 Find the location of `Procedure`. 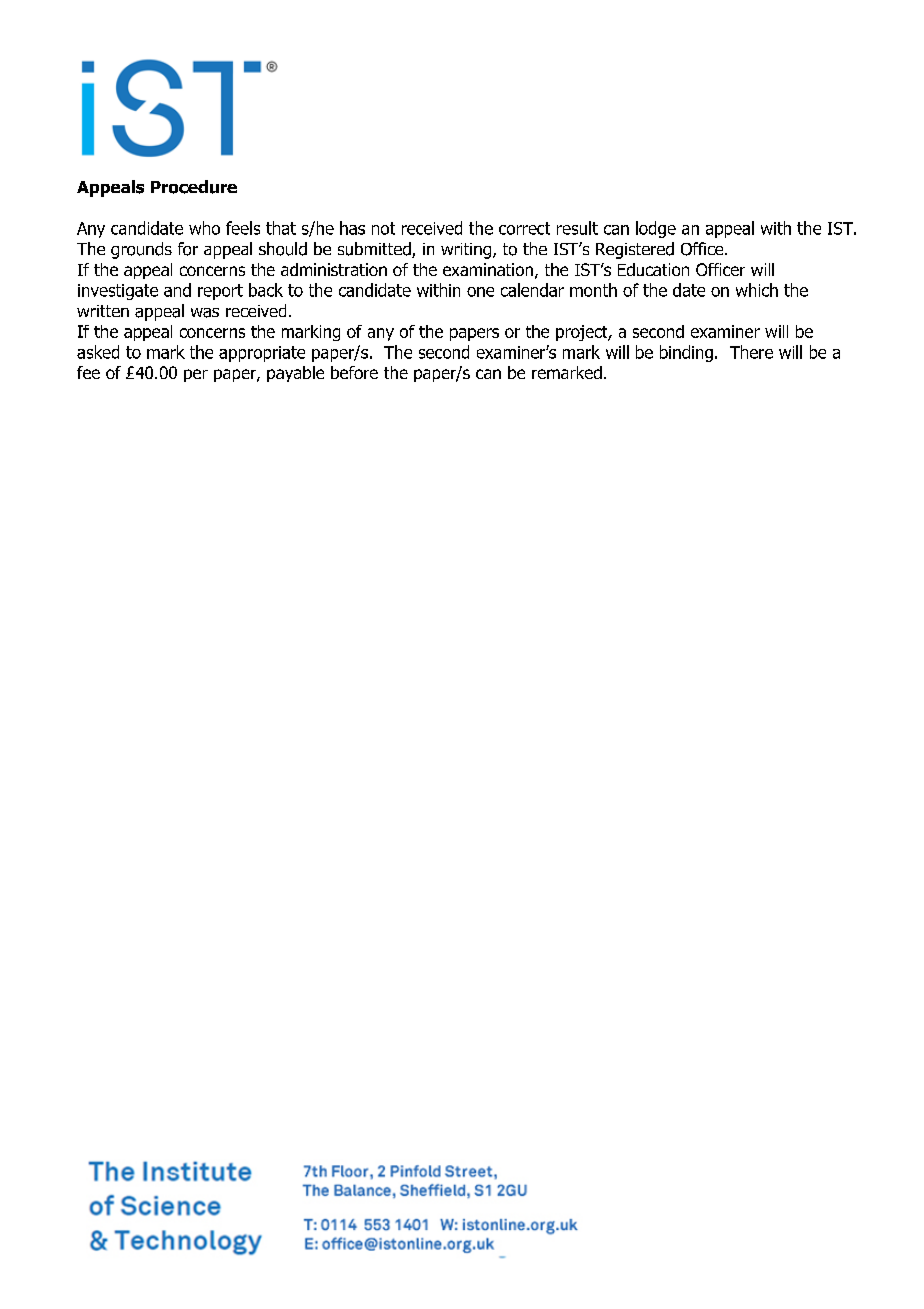

Procedure is located at coordinates (194, 187).
